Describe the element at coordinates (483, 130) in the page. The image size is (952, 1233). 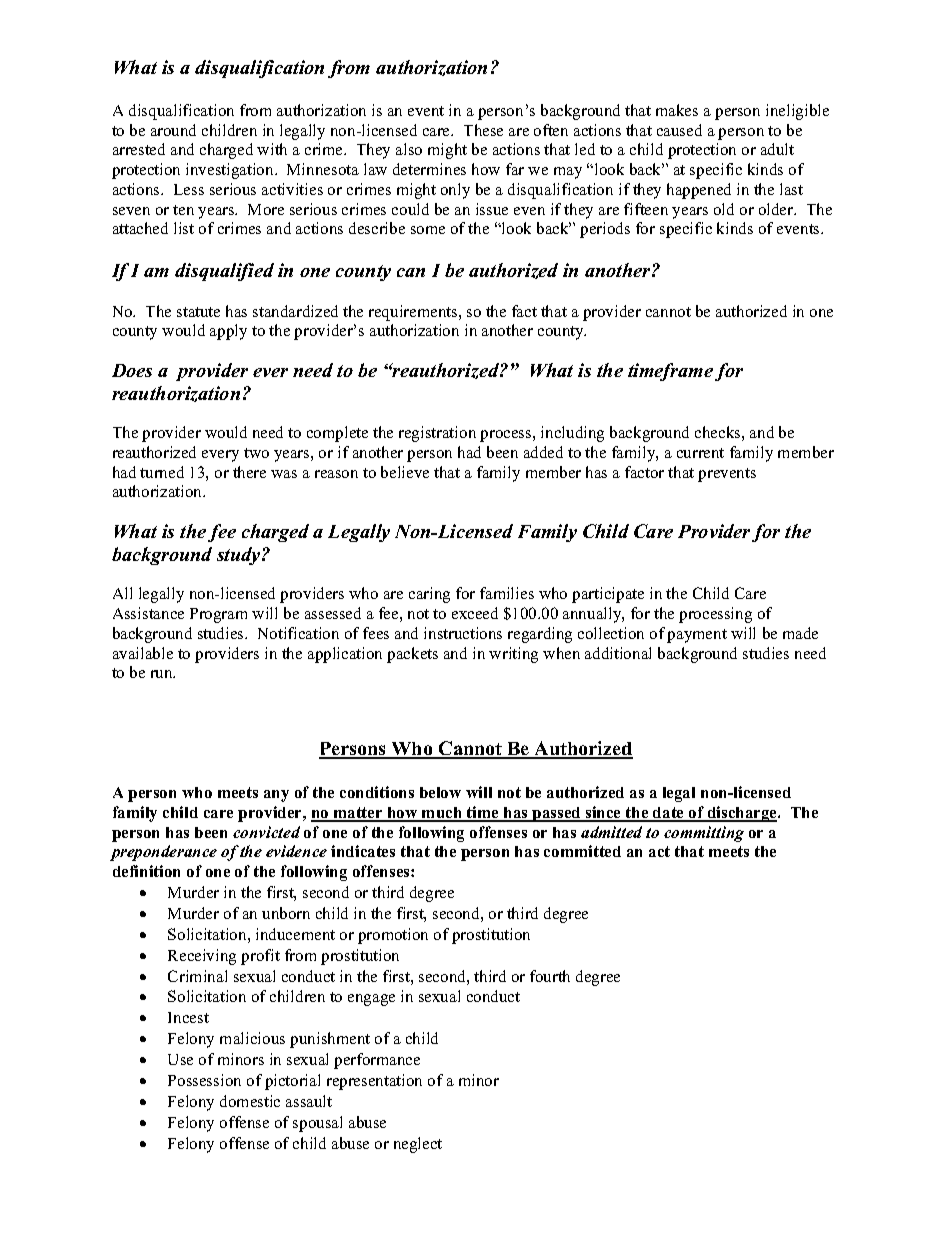
I see `These` at that location.
